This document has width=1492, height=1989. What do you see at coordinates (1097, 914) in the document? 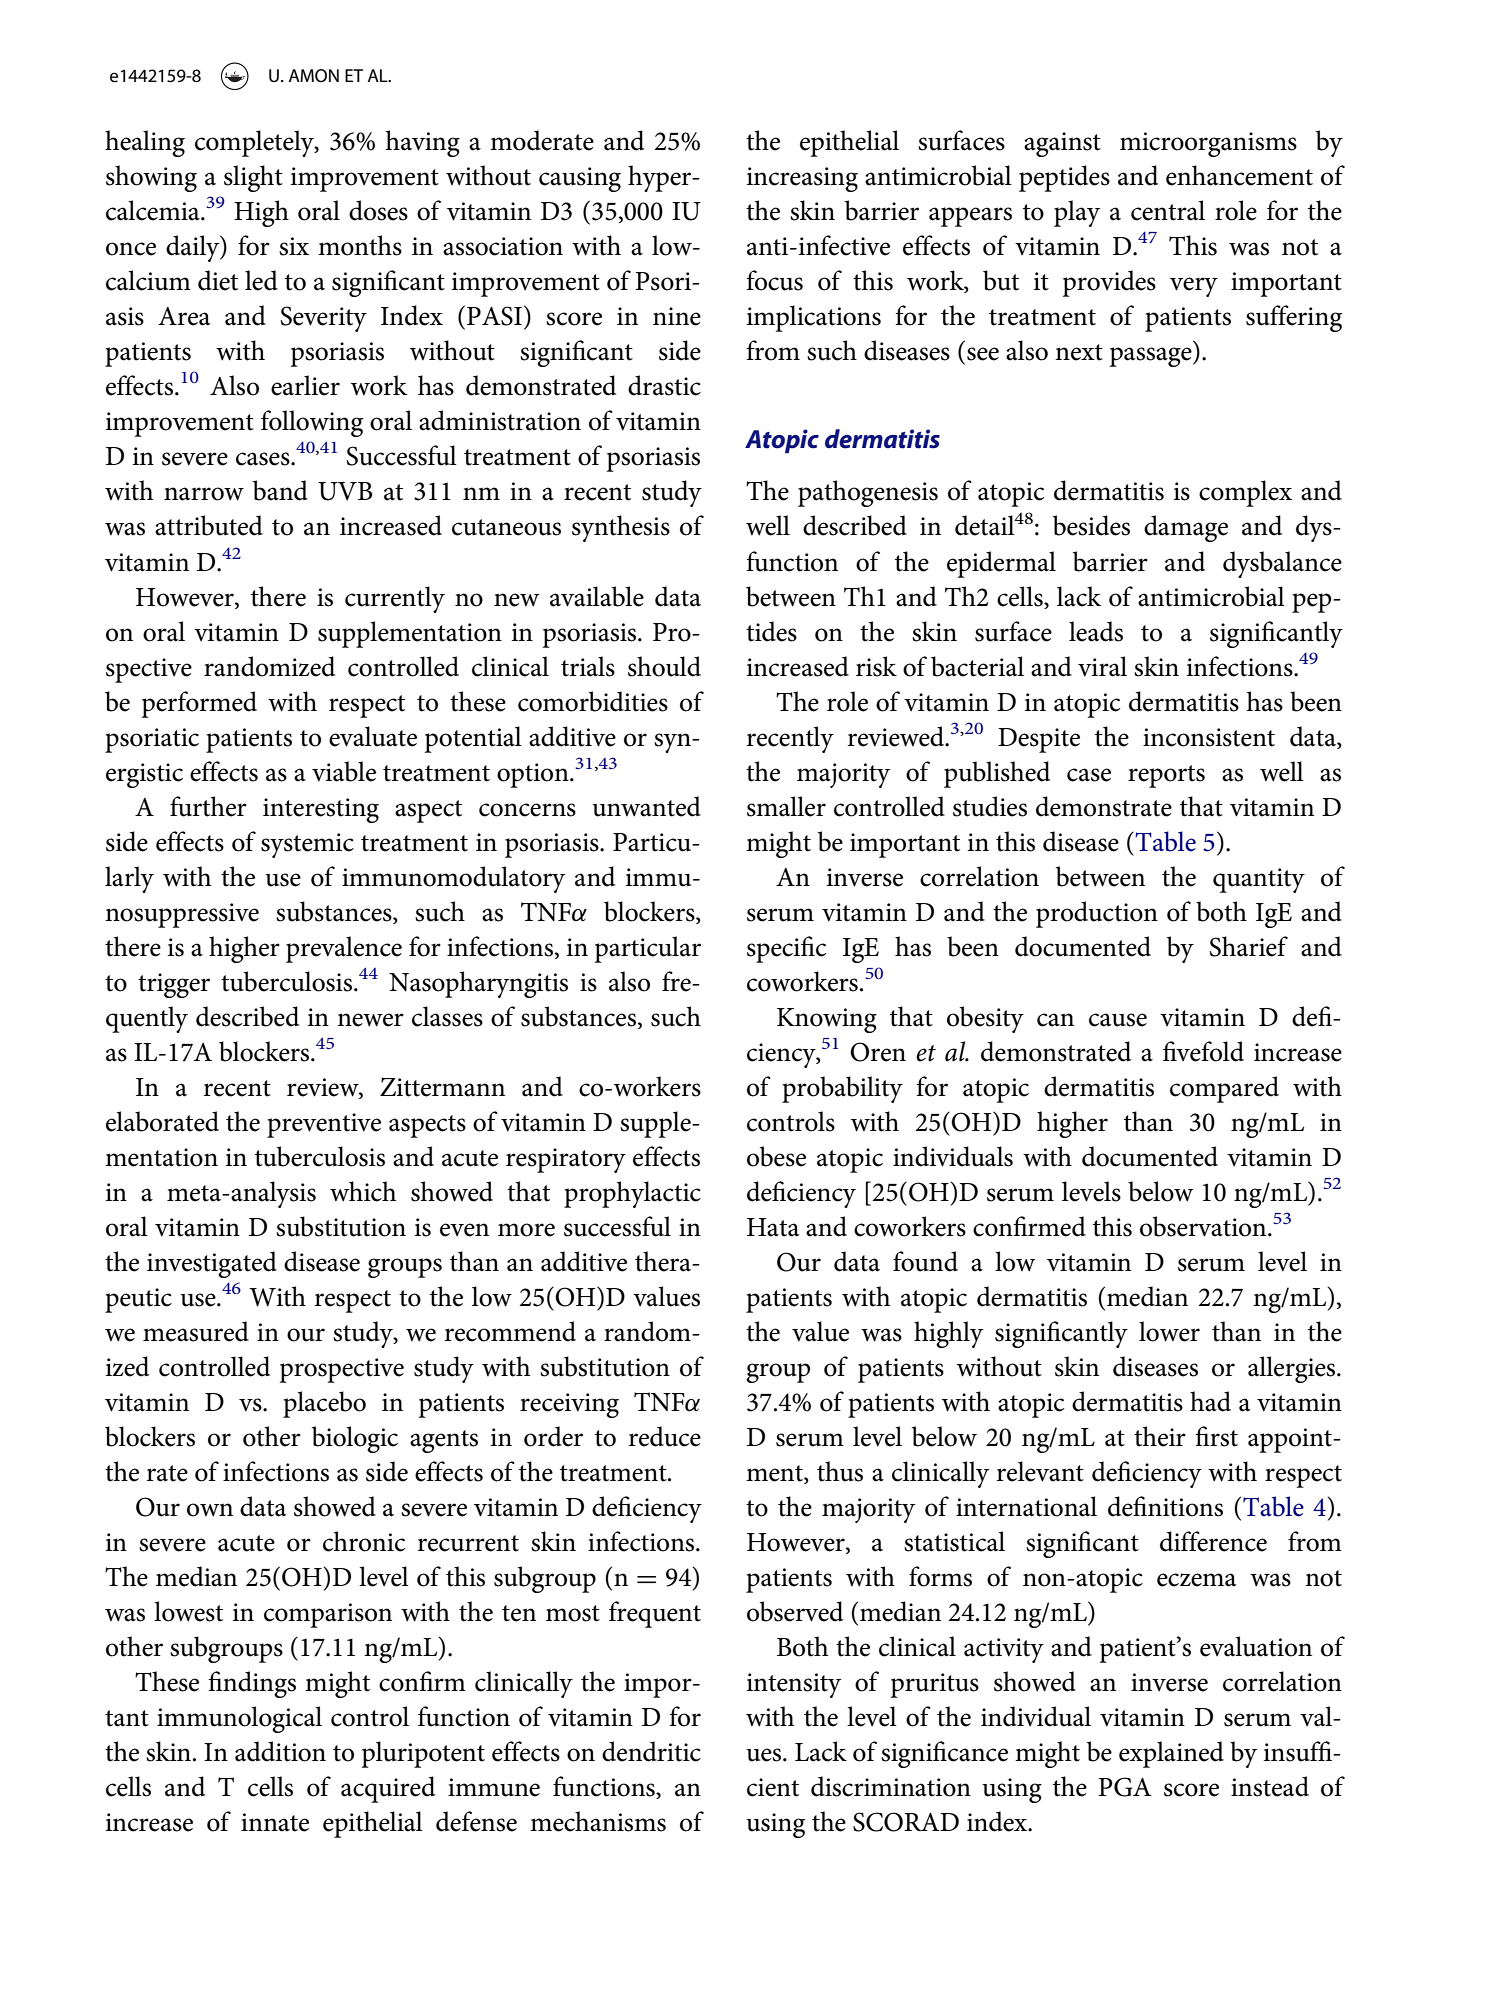
I see `production` at bounding box center [1097, 914].
